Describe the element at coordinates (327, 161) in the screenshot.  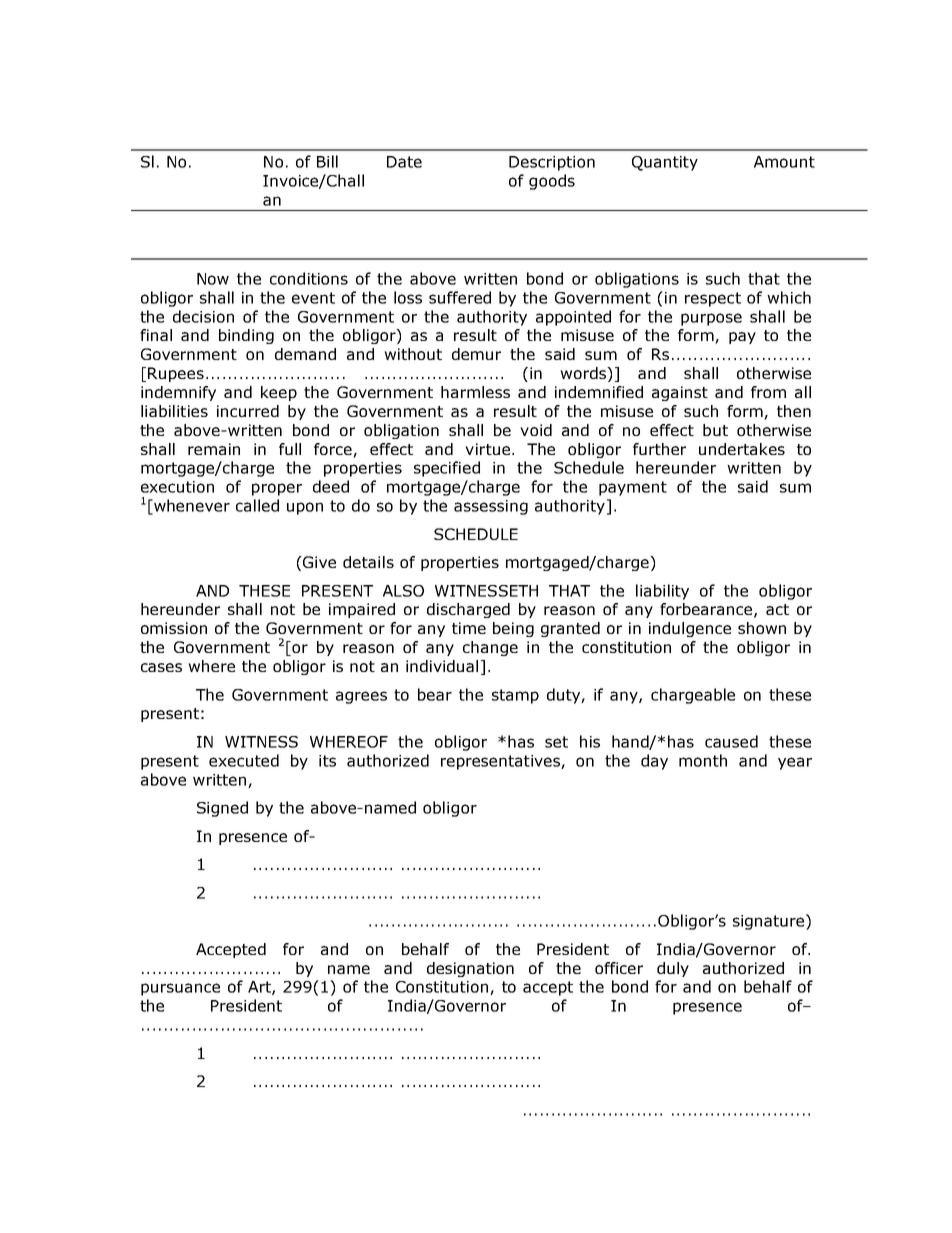
I see `Bill` at that location.
